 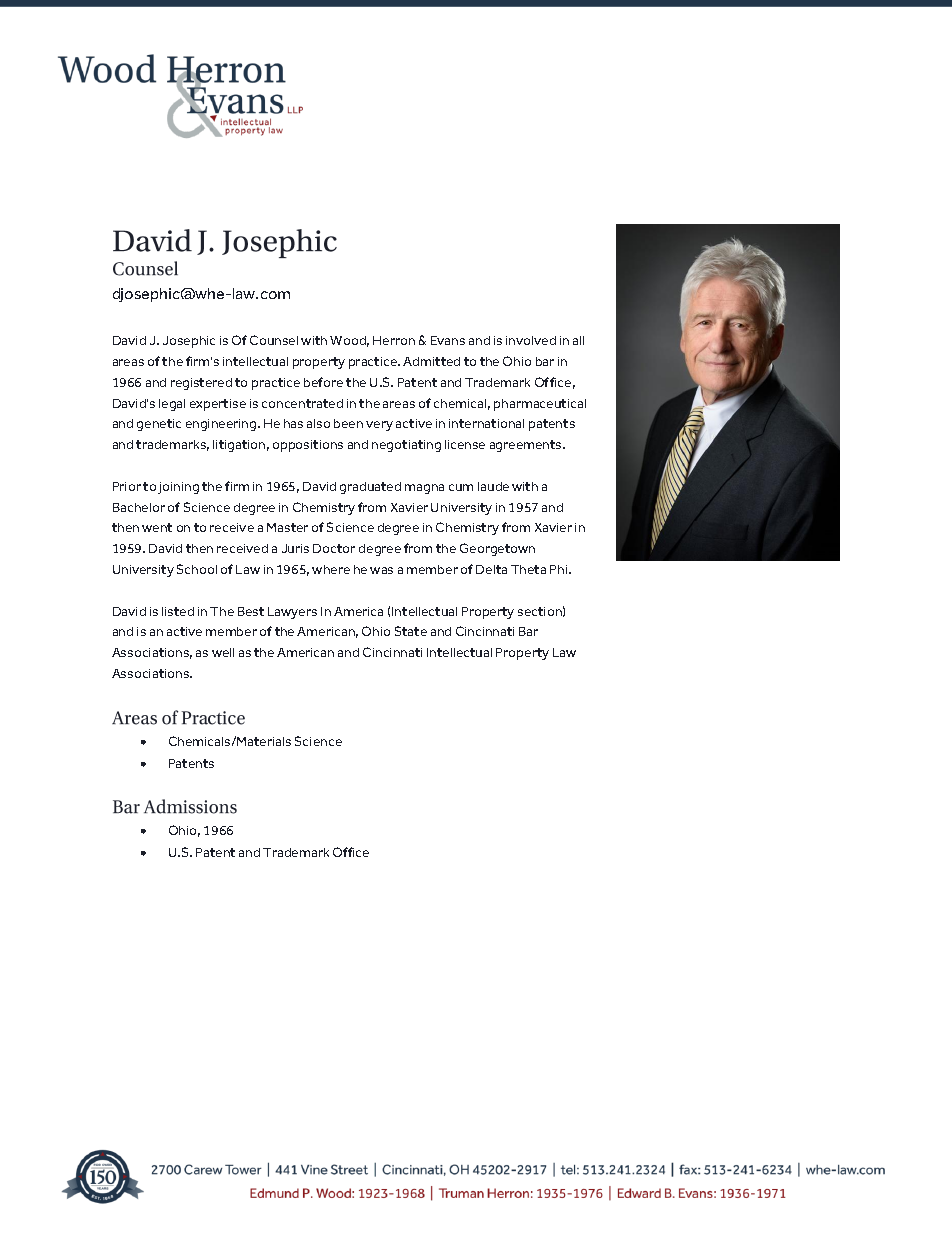 What do you see at coordinates (531, 340) in the screenshot?
I see `involved` at bounding box center [531, 340].
